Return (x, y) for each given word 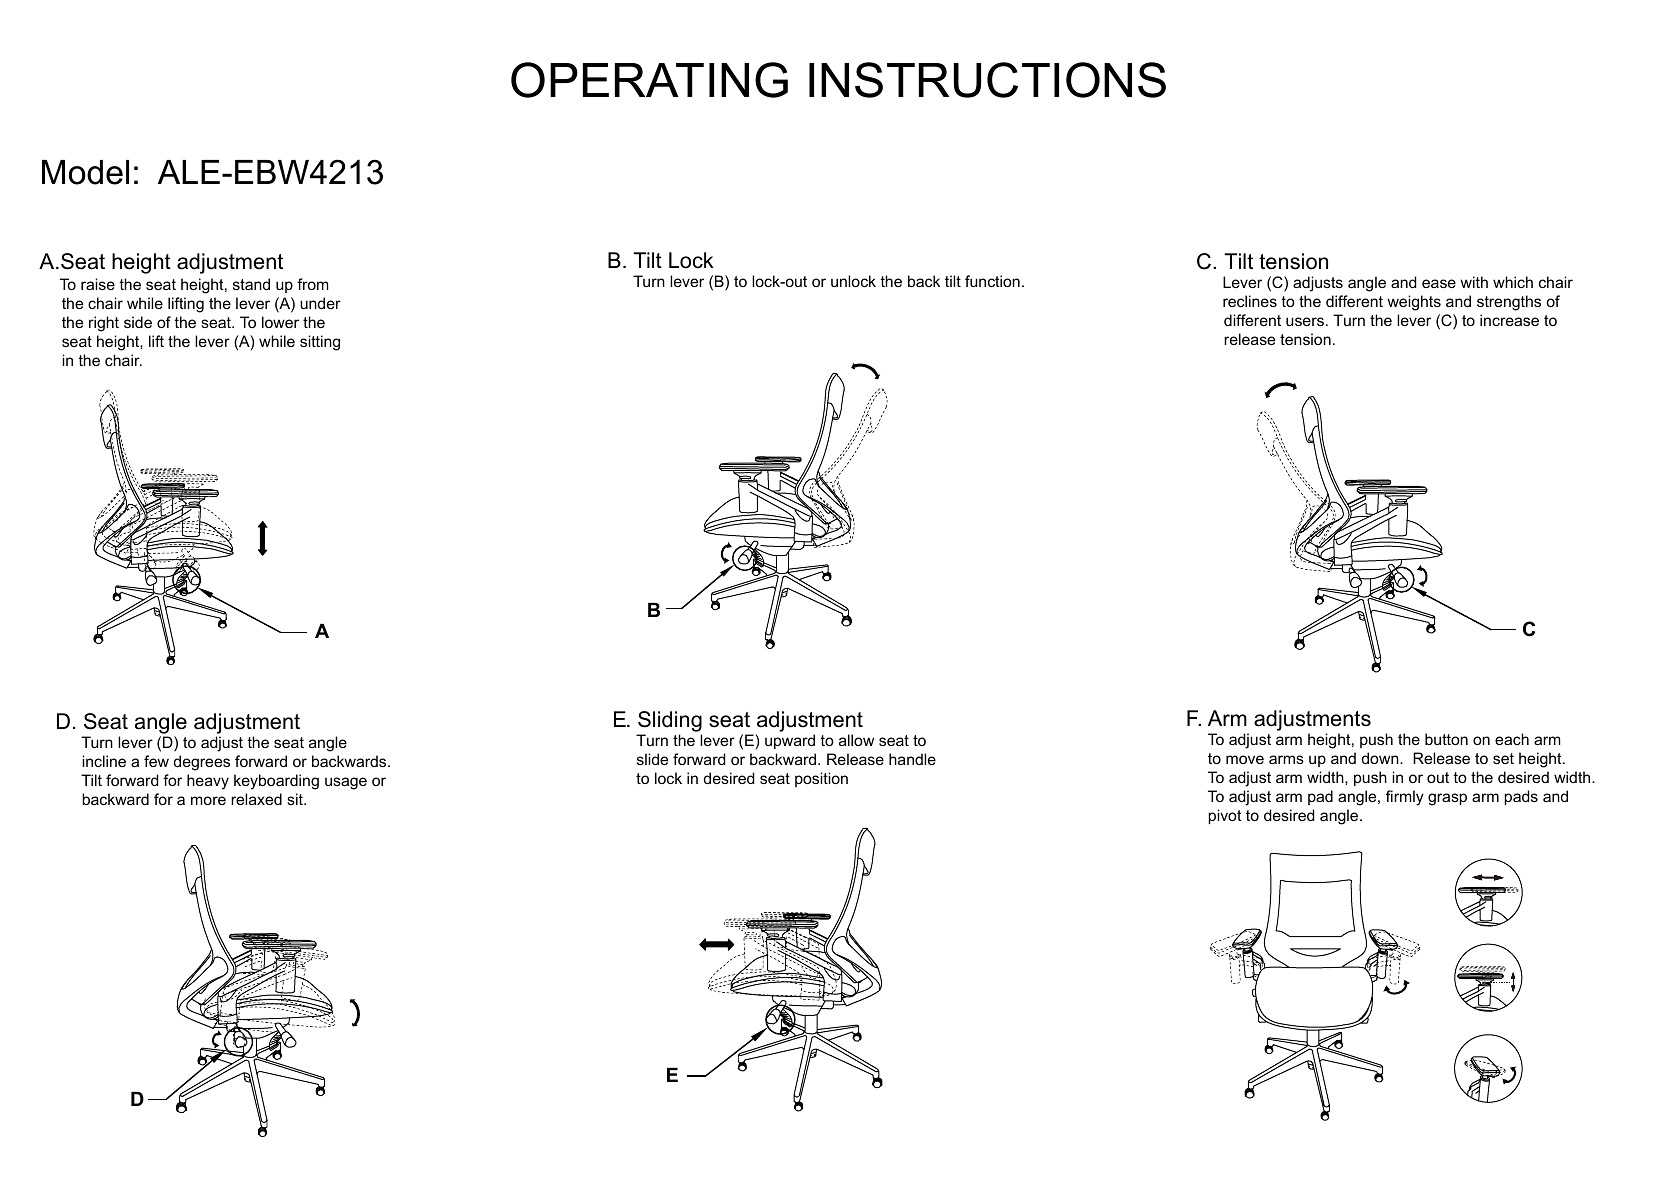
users (1305, 321)
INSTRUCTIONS (987, 80)
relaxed (256, 799)
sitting (320, 343)
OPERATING (649, 80)
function (992, 281)
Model (85, 172)
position (821, 779)
